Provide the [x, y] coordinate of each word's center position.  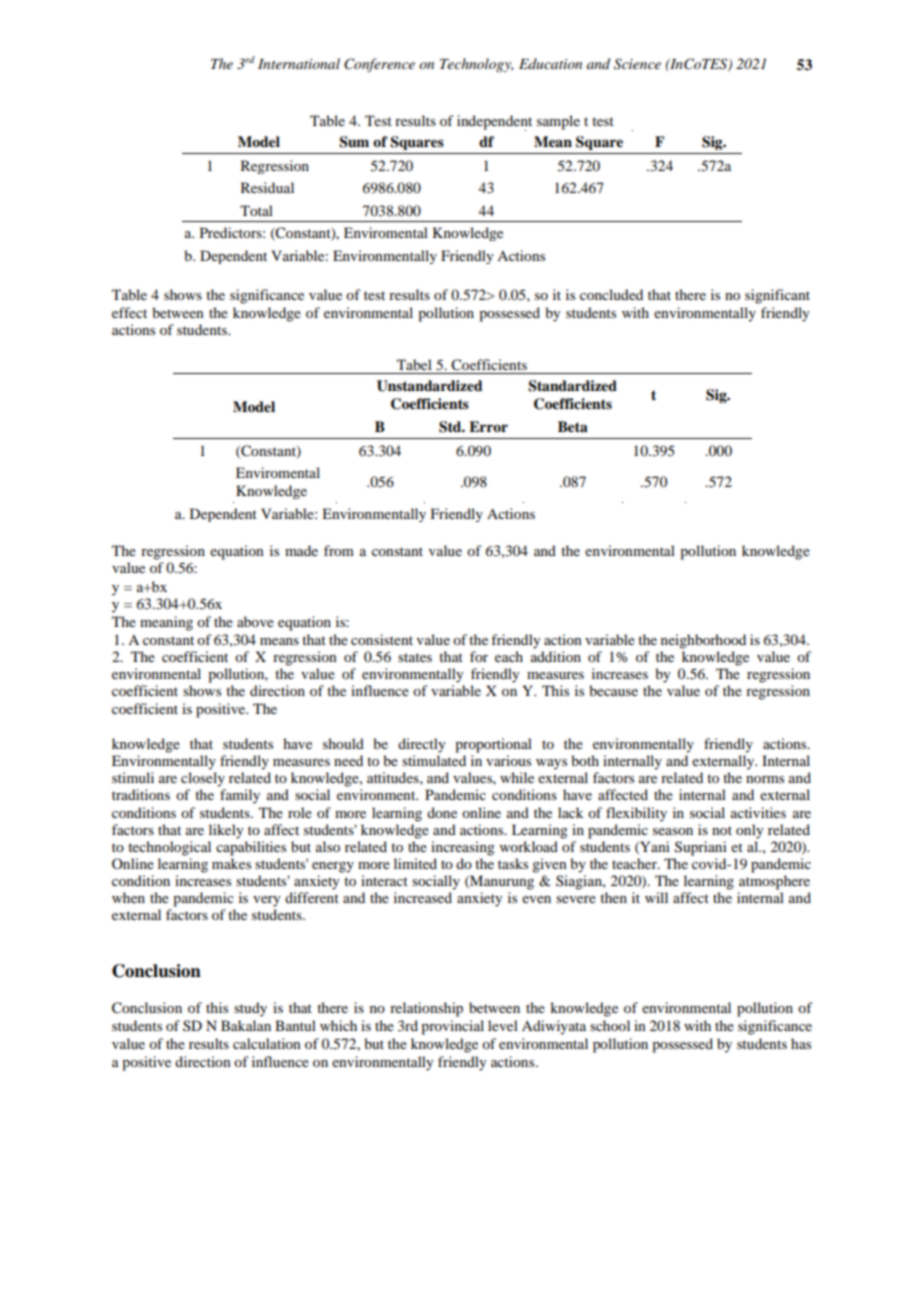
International [299, 63]
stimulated [434, 760]
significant [777, 296]
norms [765, 779]
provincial [452, 1027]
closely [203, 779]
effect [129, 312]
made [301, 550]
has [801, 1043]
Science [637, 64]
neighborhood [703, 641]
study [250, 1009]
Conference [379, 65]
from [339, 550]
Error [488, 426]
